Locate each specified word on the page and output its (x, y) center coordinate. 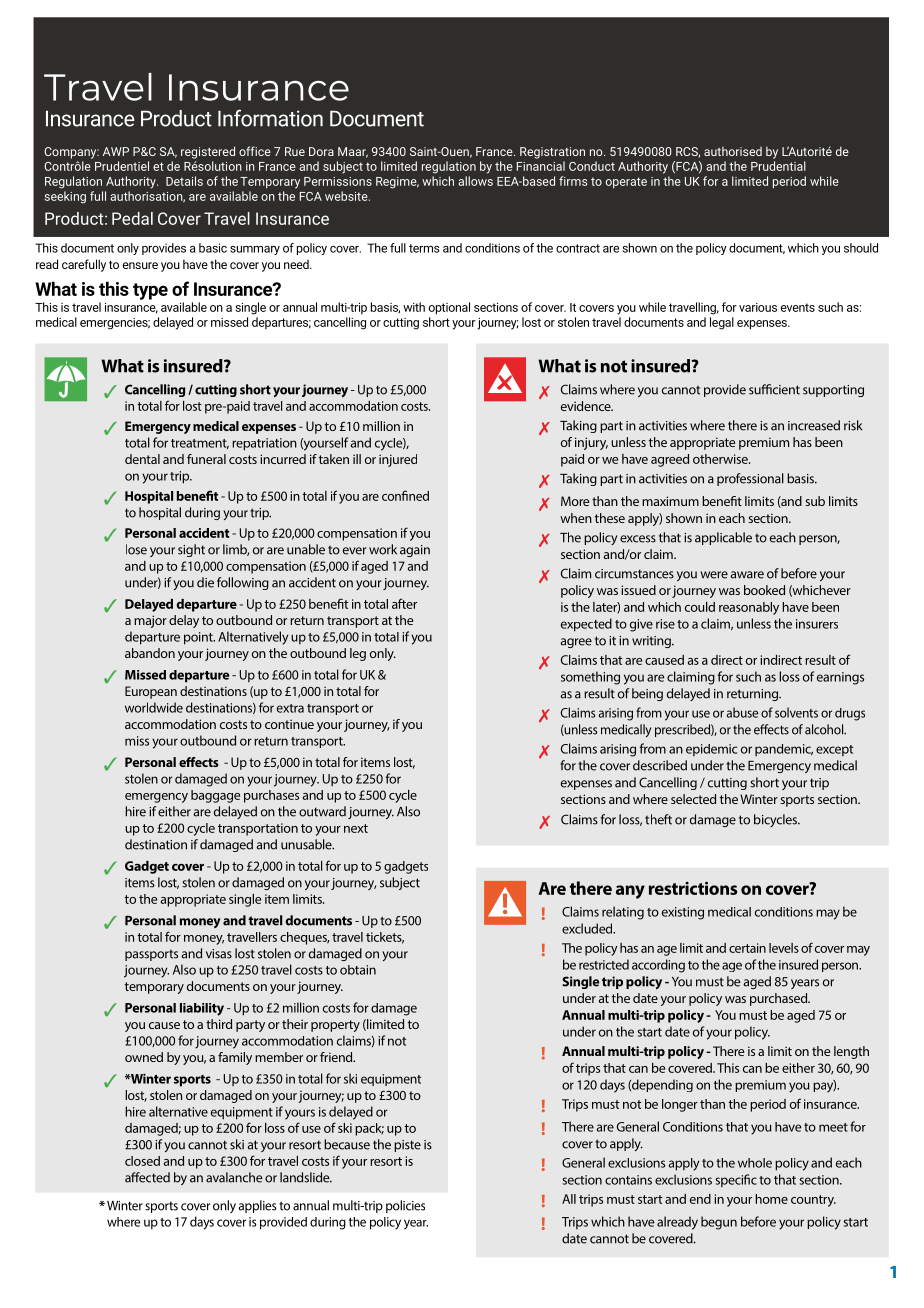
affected (147, 1177)
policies (405, 1206)
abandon (150, 653)
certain (747, 948)
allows (475, 181)
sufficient (774, 389)
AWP (116, 151)
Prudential (778, 166)
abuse (742, 712)
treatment (200, 444)
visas (219, 954)
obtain (358, 970)
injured (398, 460)
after (404, 603)
